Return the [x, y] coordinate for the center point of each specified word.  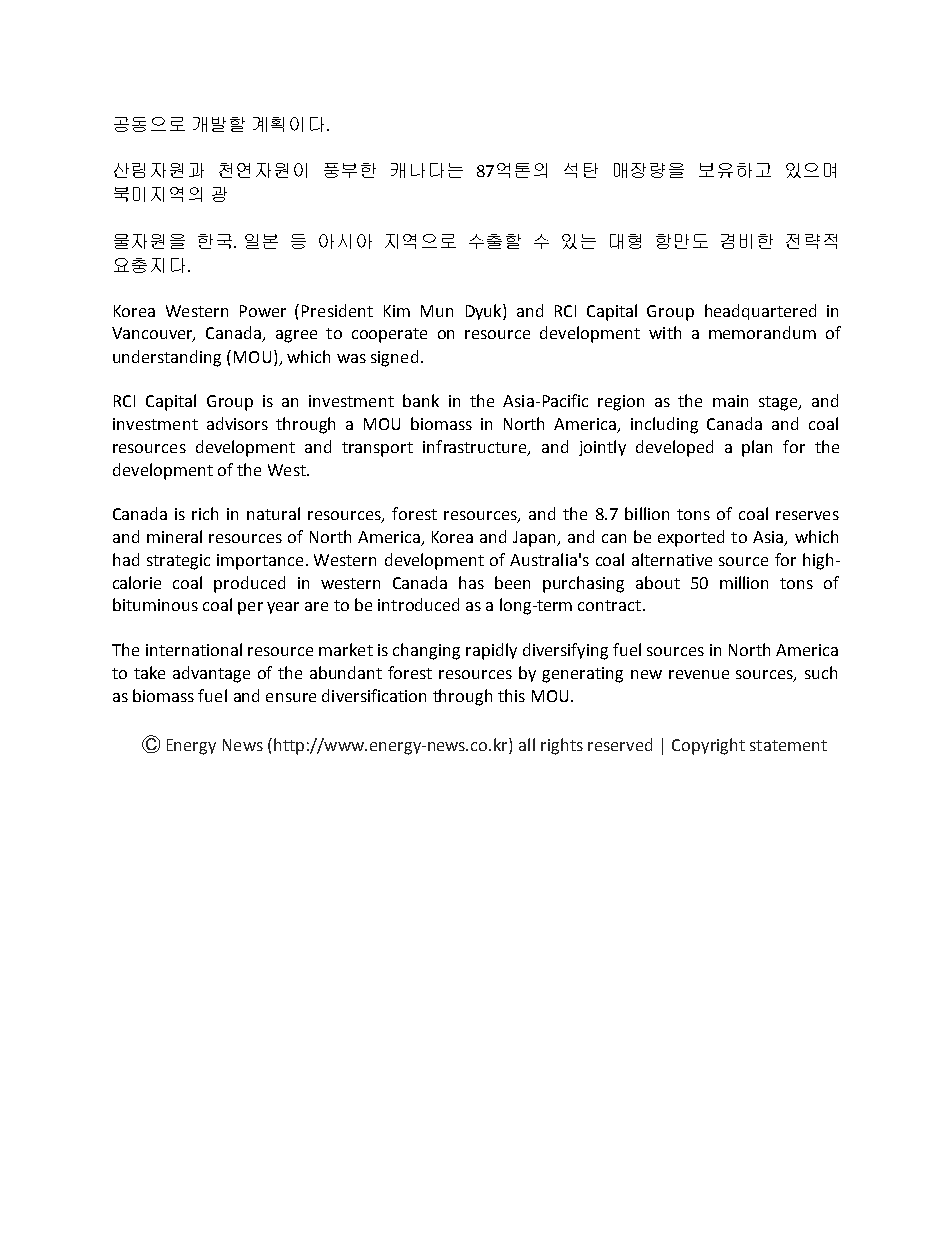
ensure [291, 697]
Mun [437, 311]
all [527, 744]
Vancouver [153, 334]
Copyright [708, 746]
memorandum [762, 332]
